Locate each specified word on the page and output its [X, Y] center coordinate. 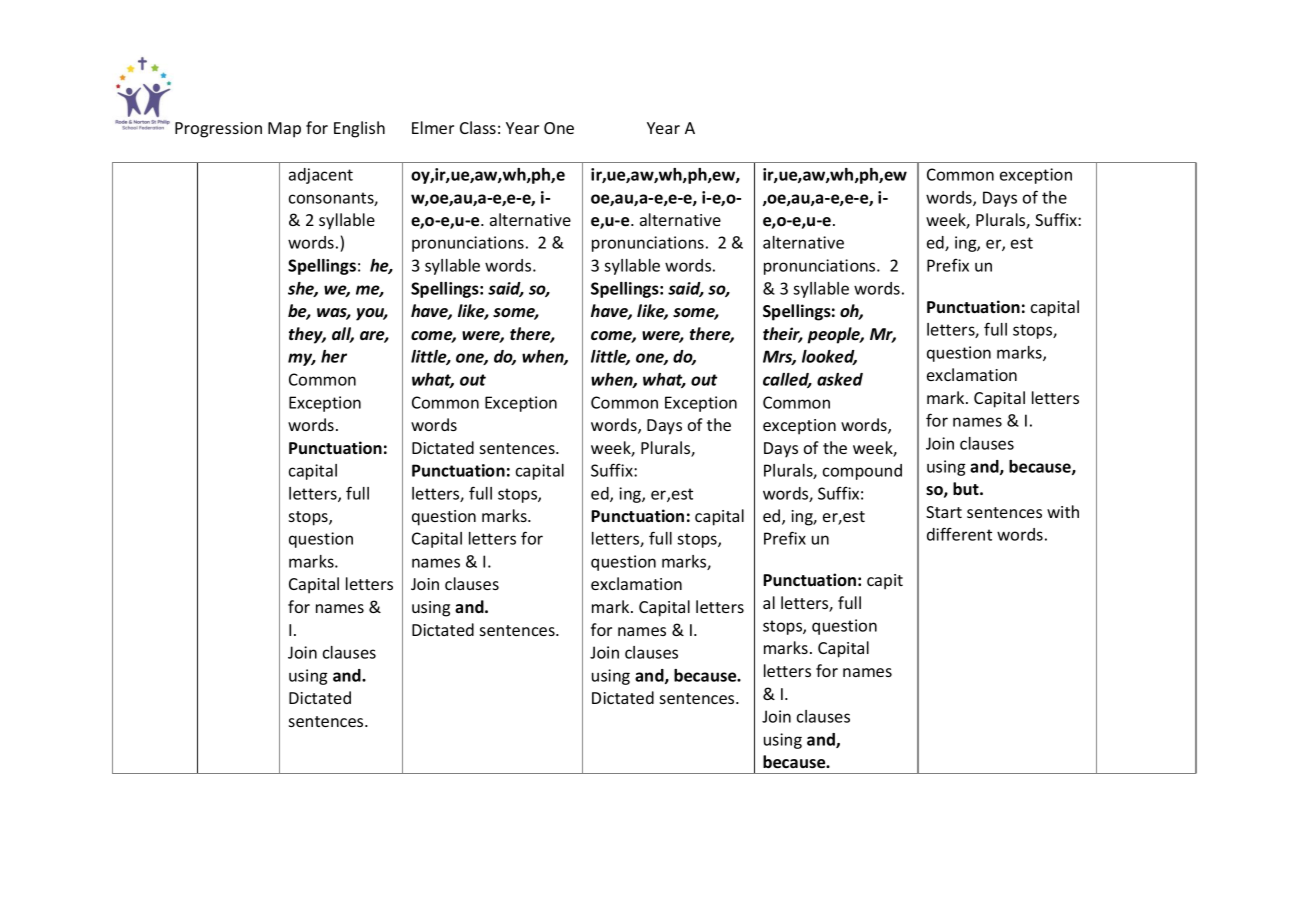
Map [284, 130]
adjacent [321, 176]
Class [478, 127]
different [959, 534]
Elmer [433, 127]
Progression [218, 130]
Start [944, 512]
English [359, 129]
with [1063, 511]
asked [840, 379]
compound [862, 472]
